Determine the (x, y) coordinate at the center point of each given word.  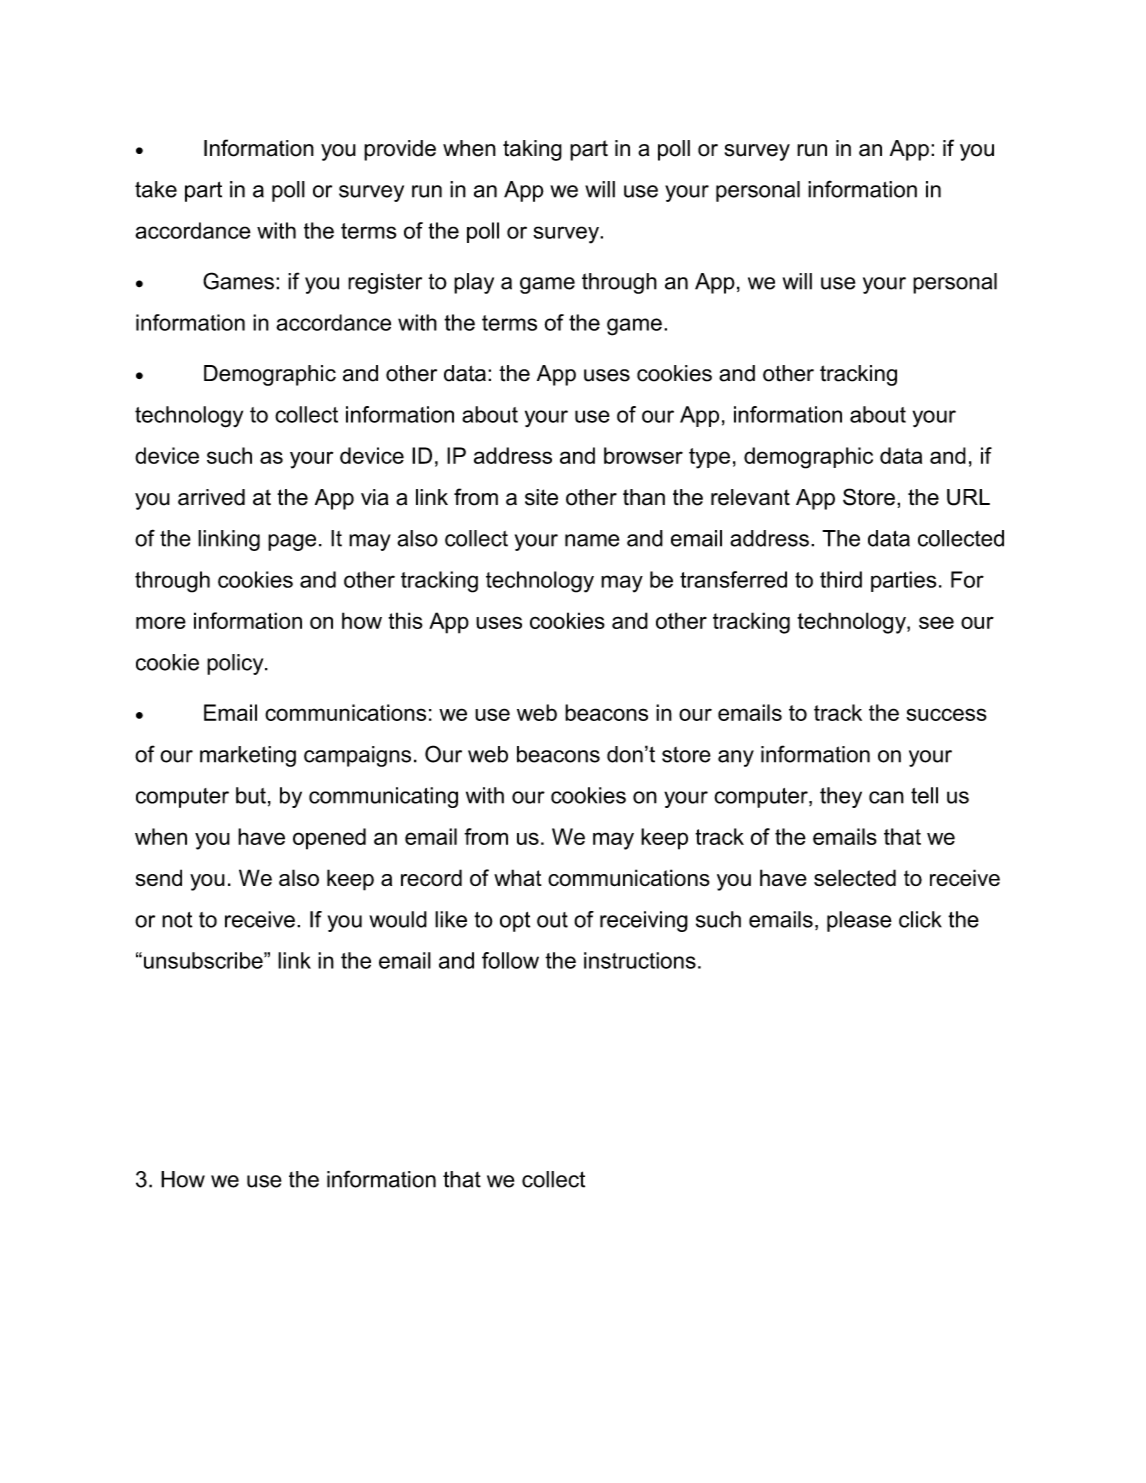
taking (532, 150)
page (292, 542)
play (474, 283)
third (841, 579)
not (177, 920)
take (156, 189)
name (592, 540)
